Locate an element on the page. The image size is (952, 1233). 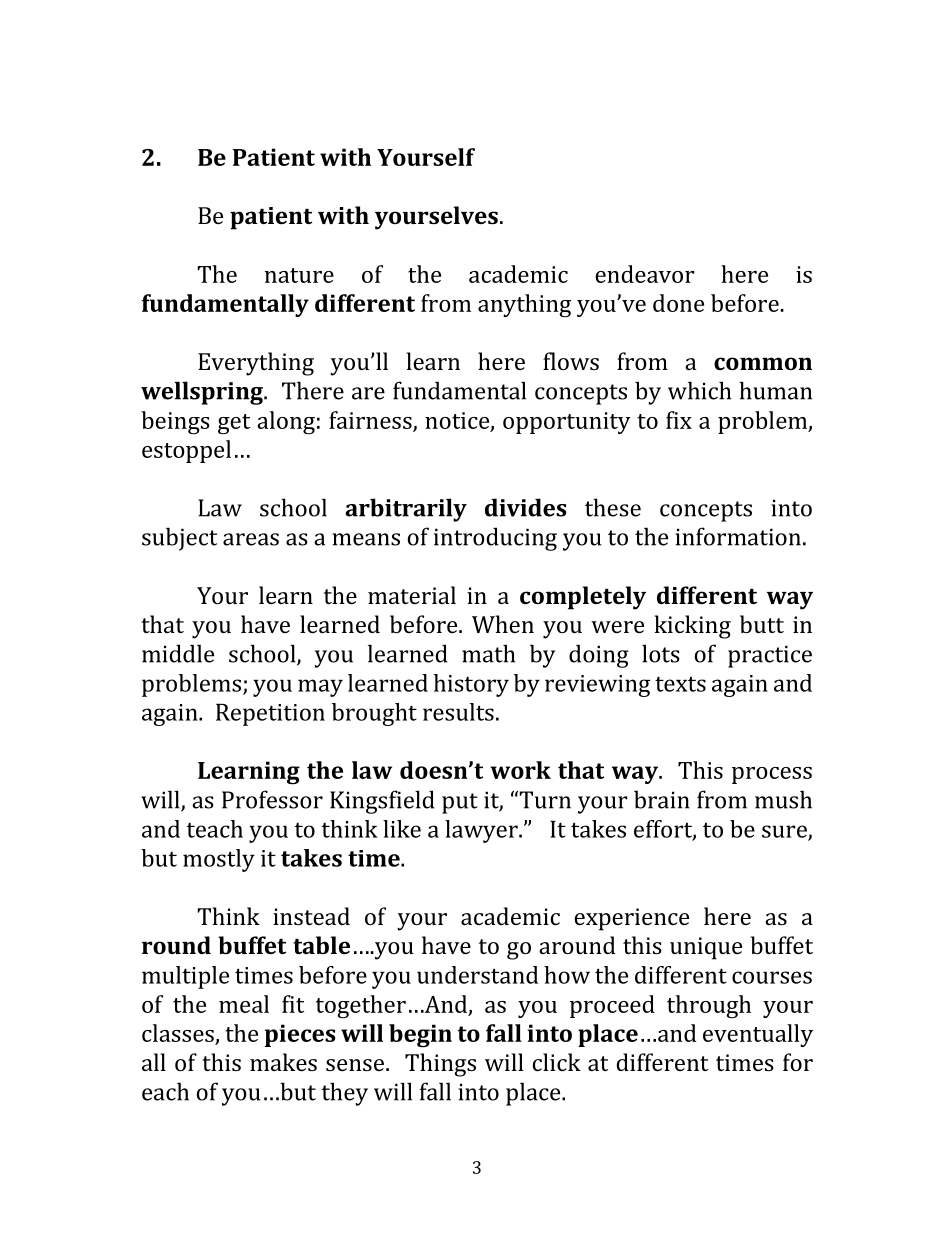
lawyer is located at coordinates (482, 831).
